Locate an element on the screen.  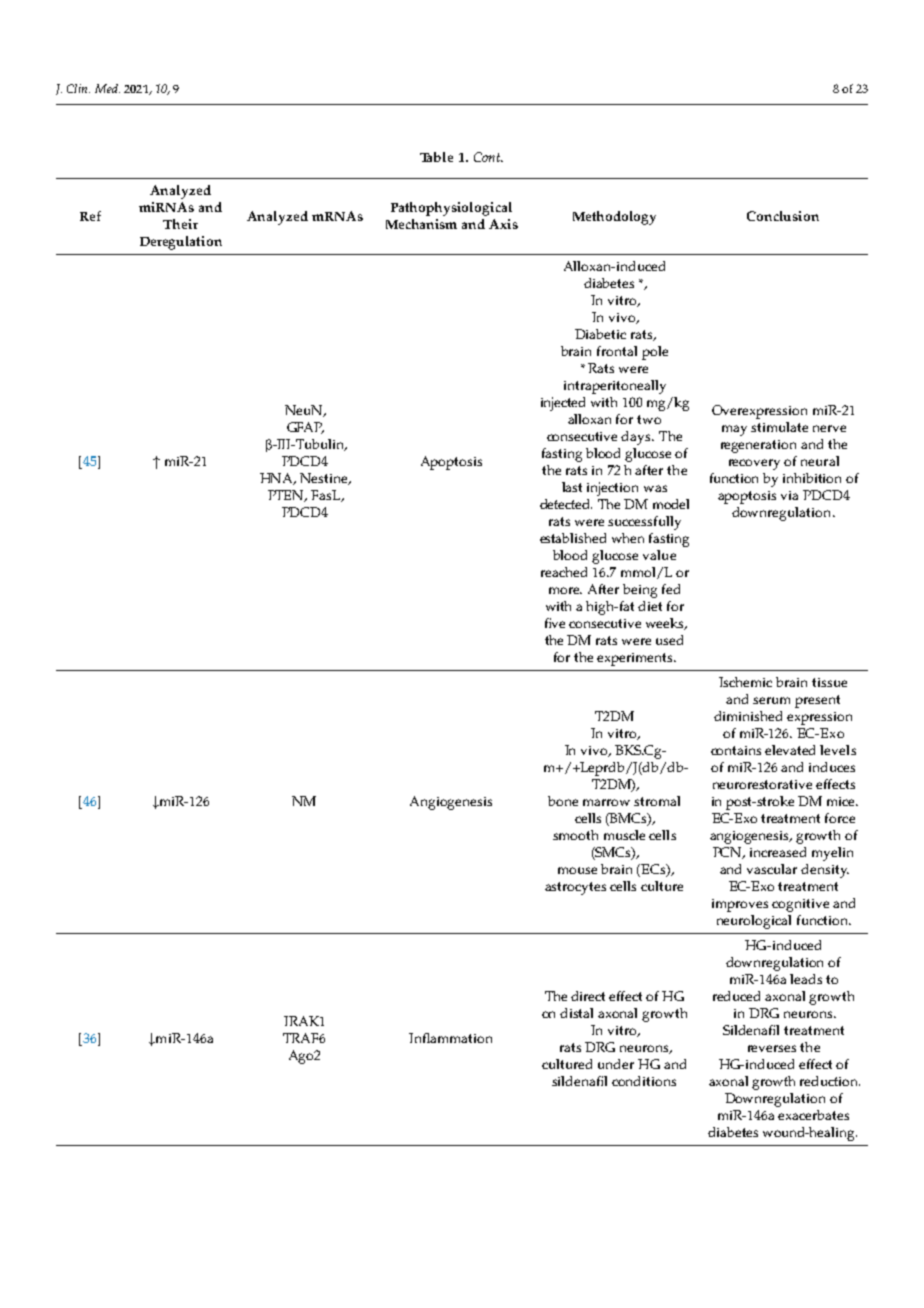
under is located at coordinates (616, 1064).
